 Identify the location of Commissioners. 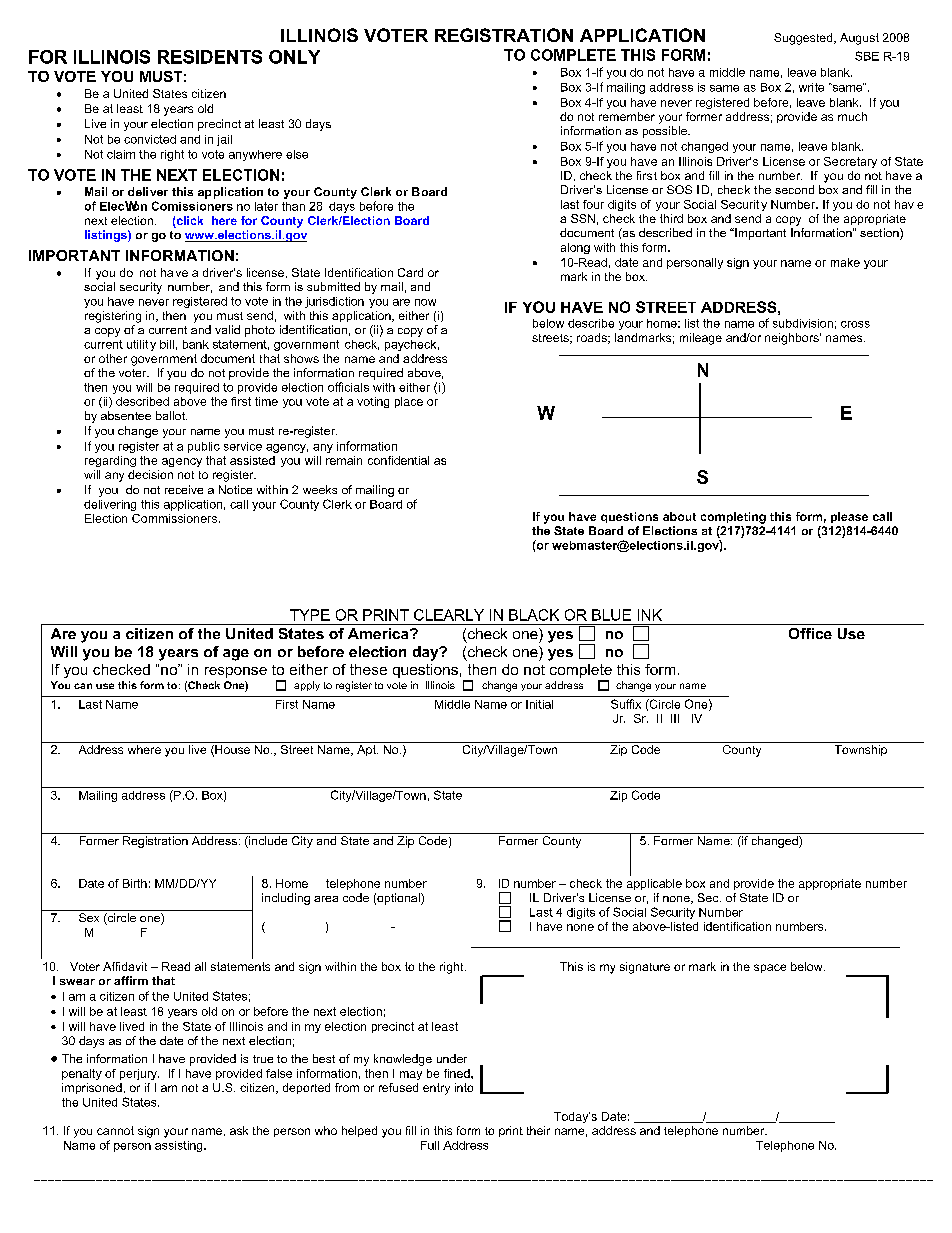
(174, 518).
